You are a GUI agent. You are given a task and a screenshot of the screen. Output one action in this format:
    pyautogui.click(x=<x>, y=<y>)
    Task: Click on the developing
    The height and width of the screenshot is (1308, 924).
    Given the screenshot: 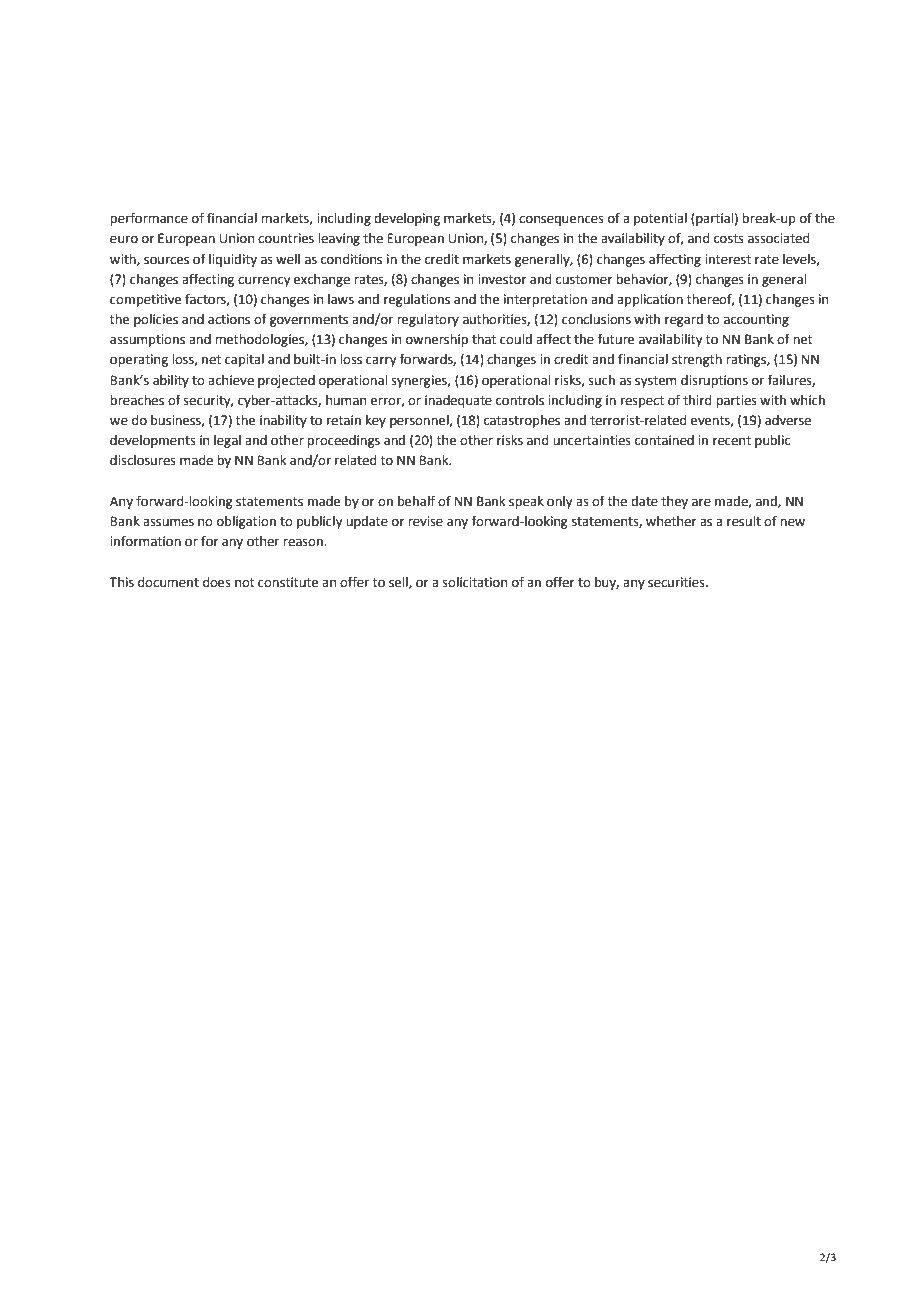 What is the action you would take?
    pyautogui.click(x=407, y=219)
